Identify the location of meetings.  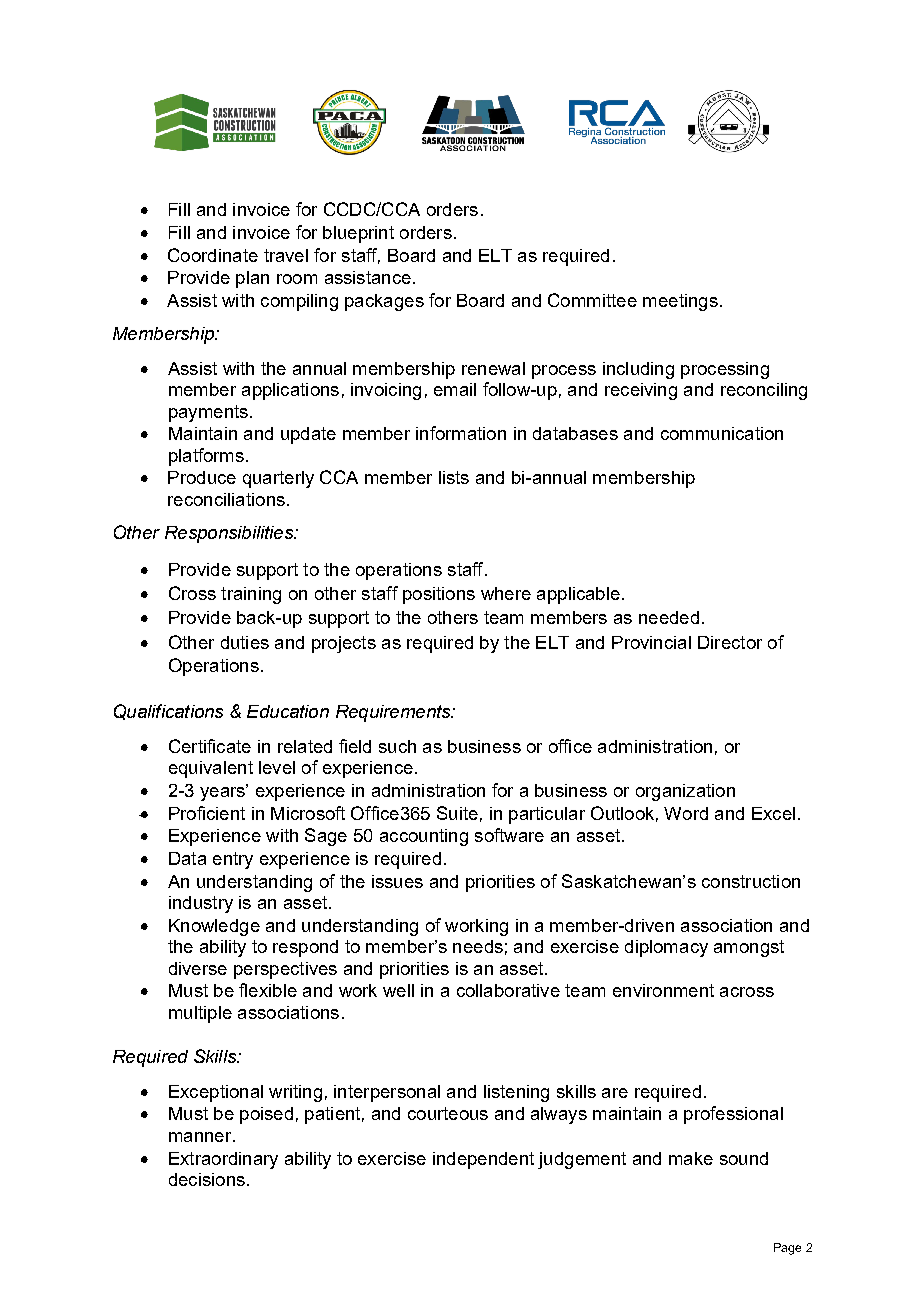
(680, 302).
